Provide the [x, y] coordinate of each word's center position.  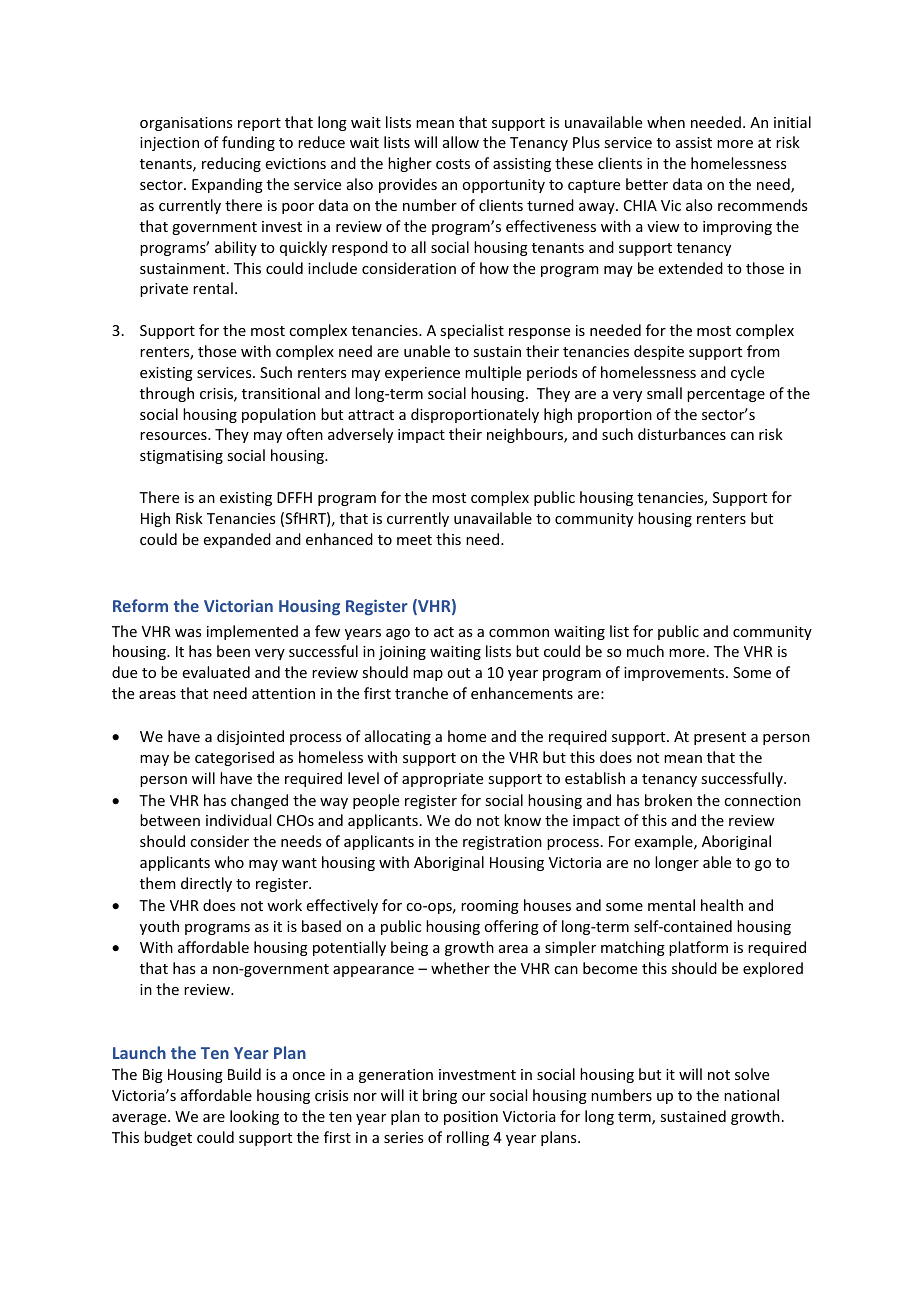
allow [461, 142]
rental [213, 288]
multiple [493, 373]
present [720, 738]
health [722, 905]
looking [254, 1117]
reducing [231, 164]
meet [414, 540]
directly [206, 884]
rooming [490, 907]
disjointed [250, 737]
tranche [421, 693]
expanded [237, 540]
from [763, 351]
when [666, 122]
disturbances [682, 434]
